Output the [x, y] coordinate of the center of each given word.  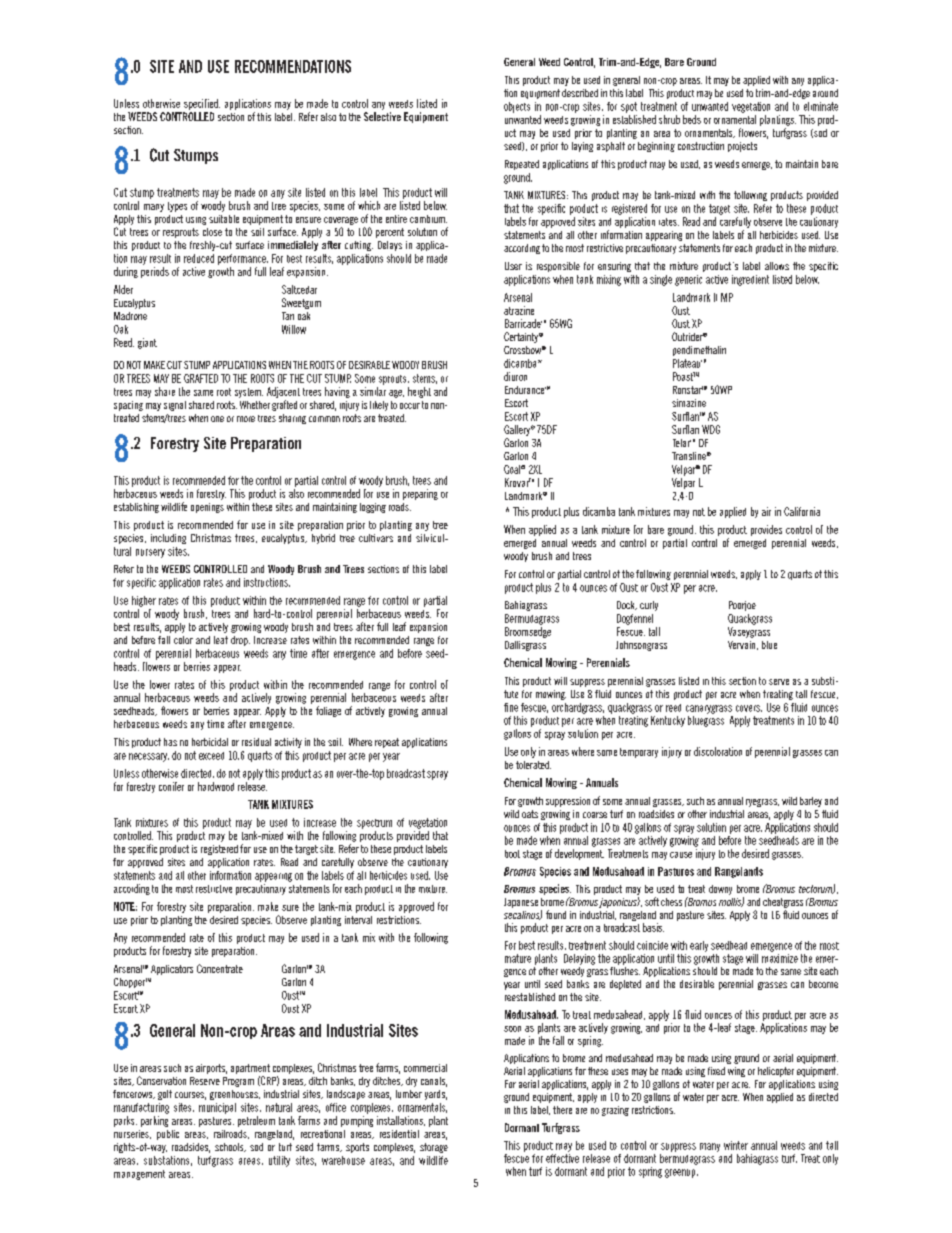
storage [434, 1148]
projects [742, 147]
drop [240, 641]
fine [511, 707]
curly [649, 606]
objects [517, 107]
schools [230, 1147]
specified [202, 104]
